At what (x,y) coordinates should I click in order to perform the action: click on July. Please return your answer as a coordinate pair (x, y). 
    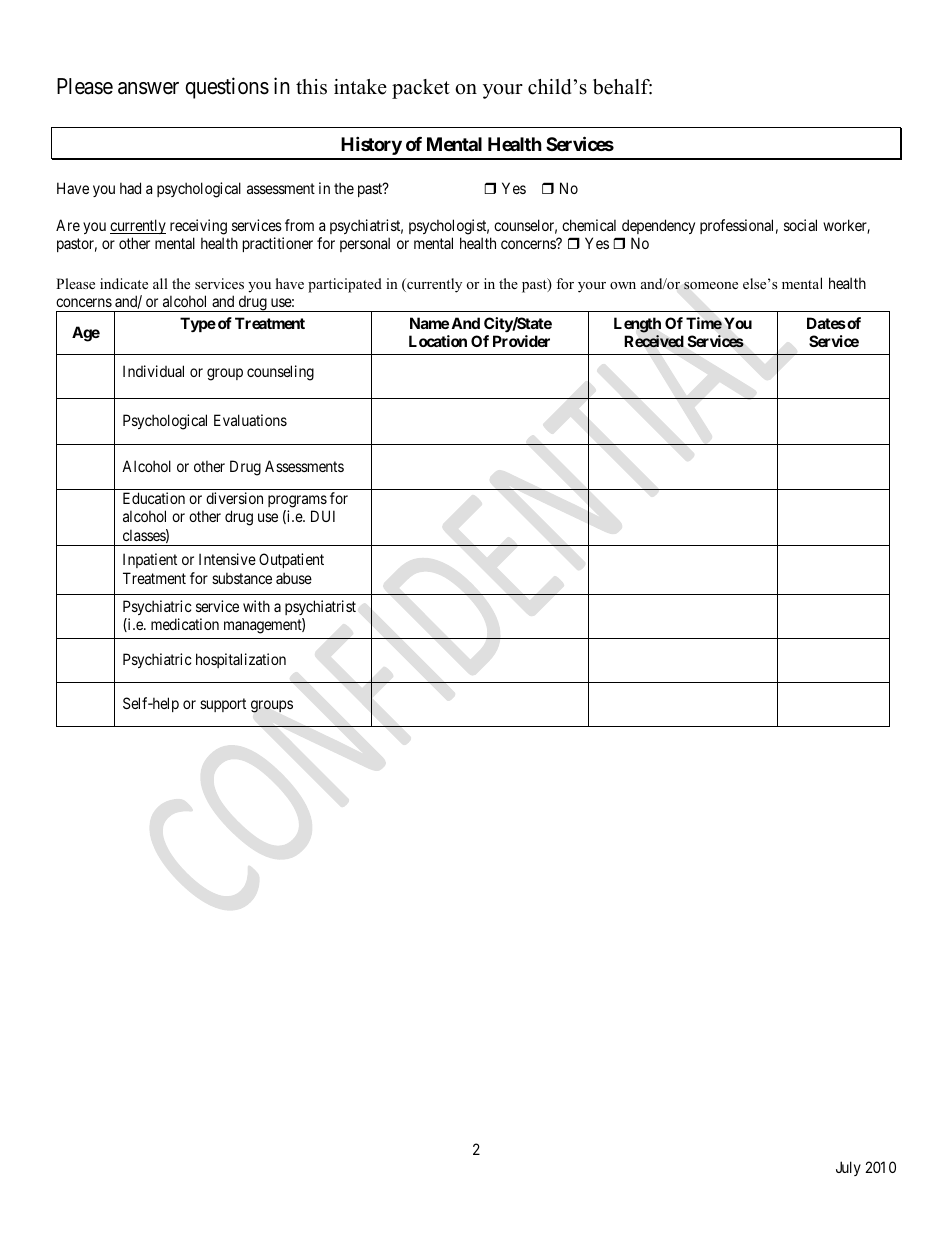
    Looking at the image, I should click on (848, 1168).
